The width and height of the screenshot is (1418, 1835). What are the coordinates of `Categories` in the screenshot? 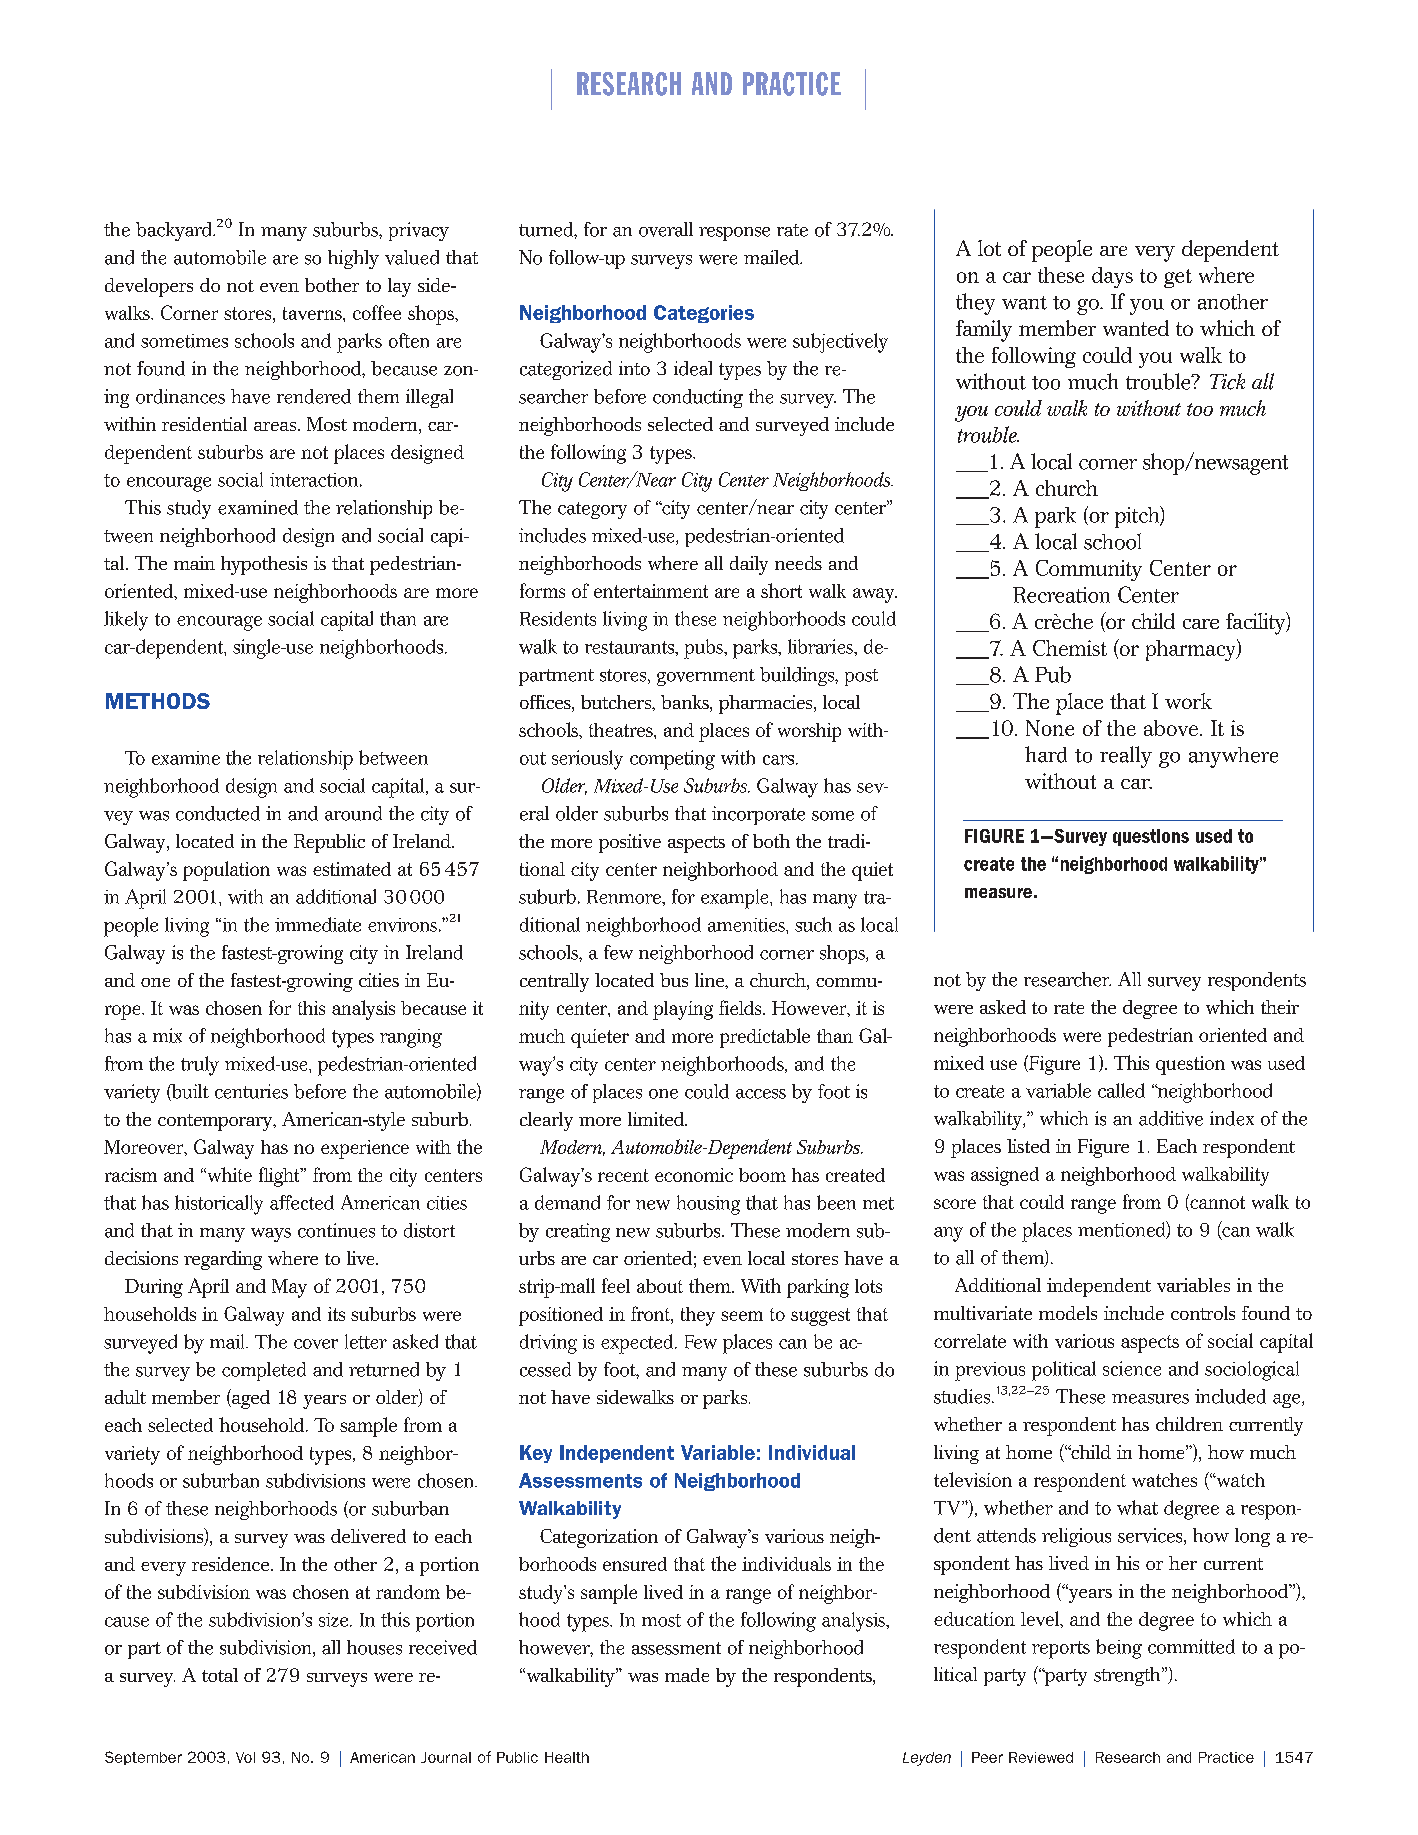 It's located at (704, 314).
